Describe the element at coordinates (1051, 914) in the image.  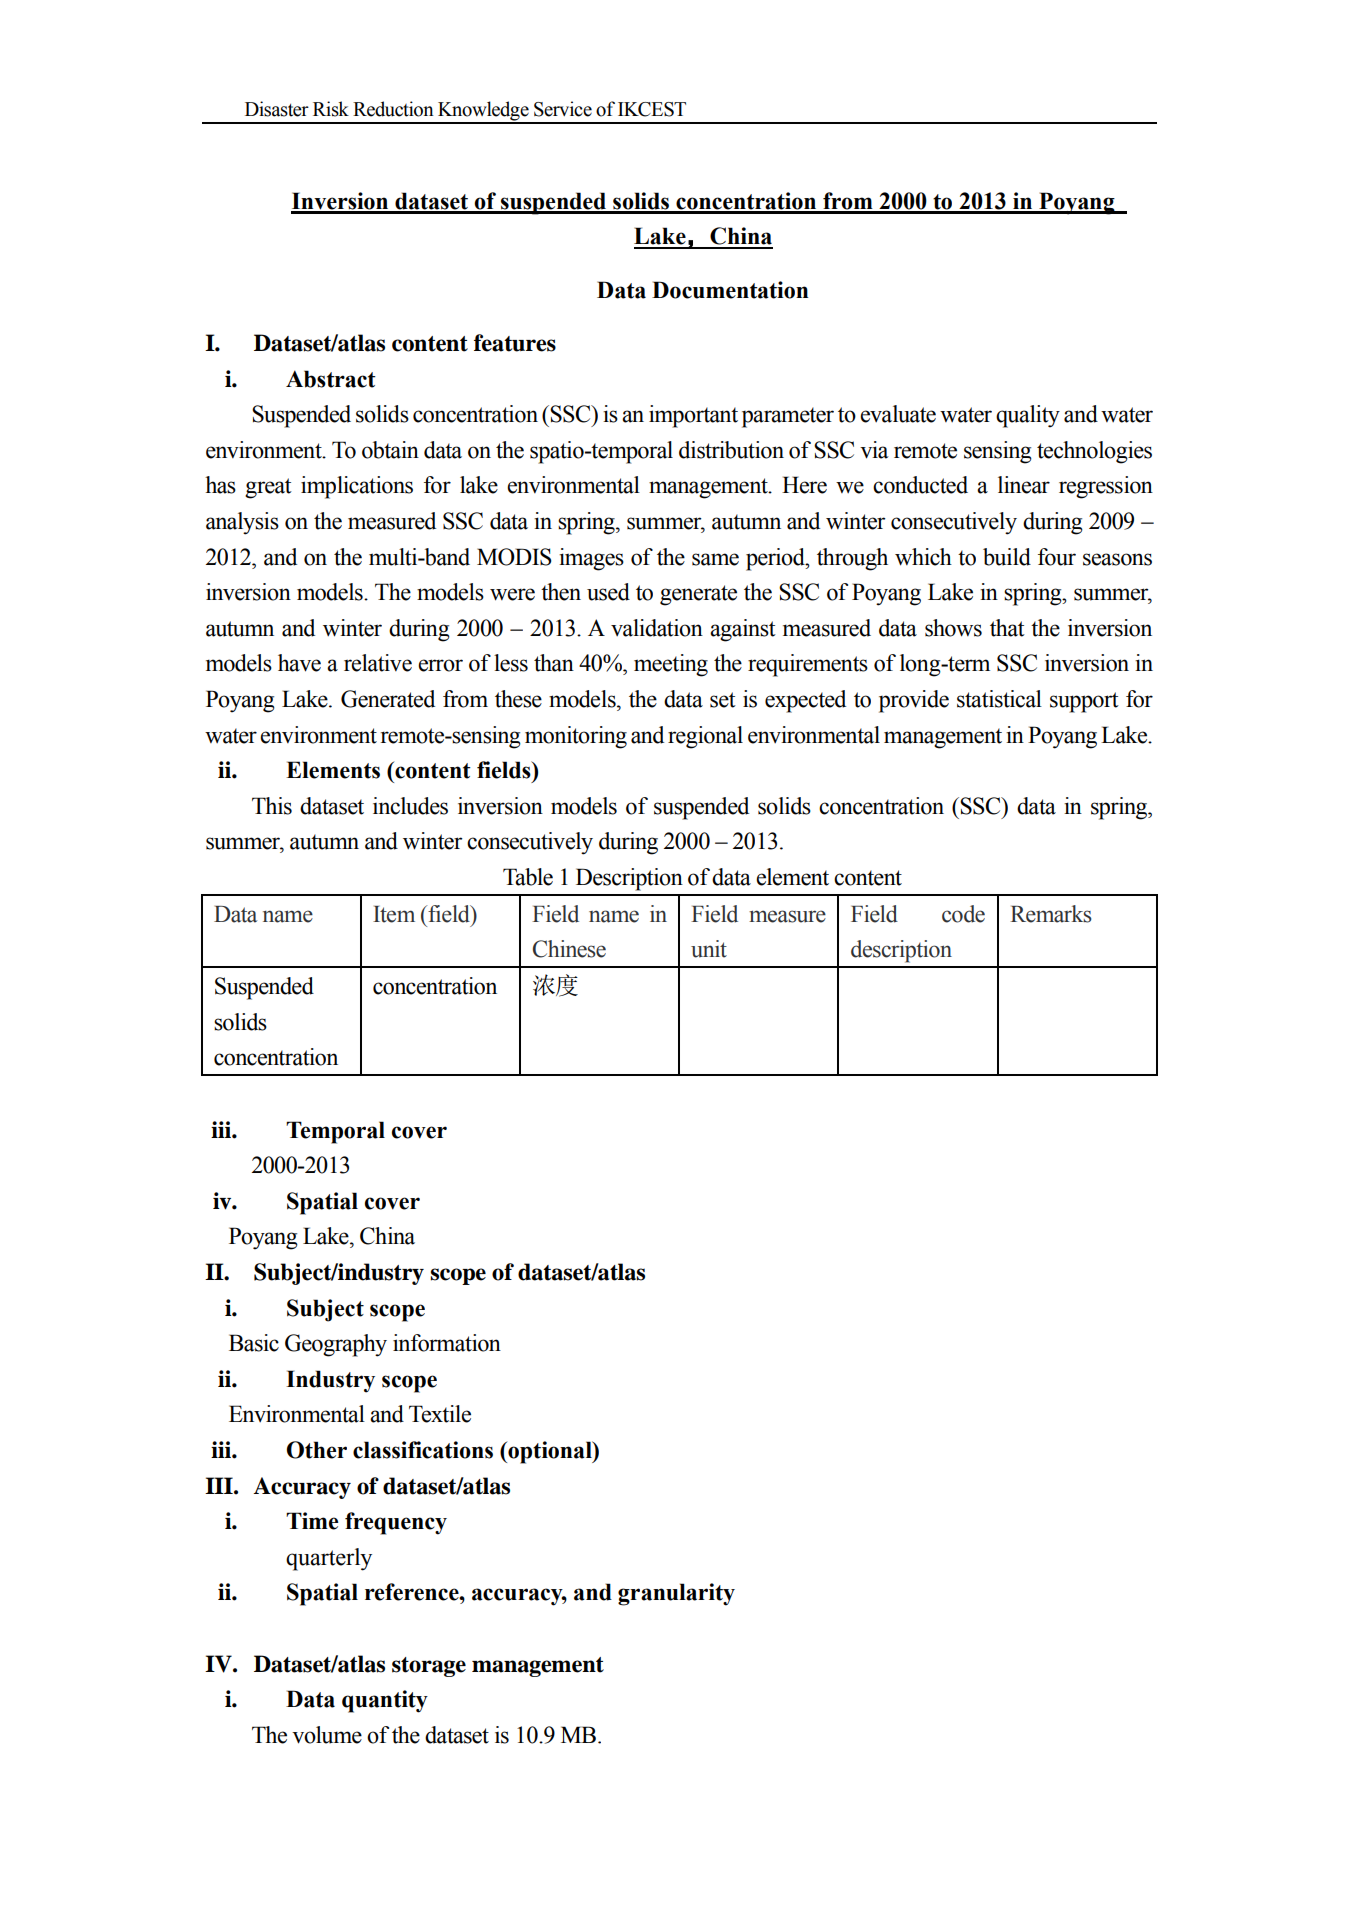
I see `Remarks` at that location.
